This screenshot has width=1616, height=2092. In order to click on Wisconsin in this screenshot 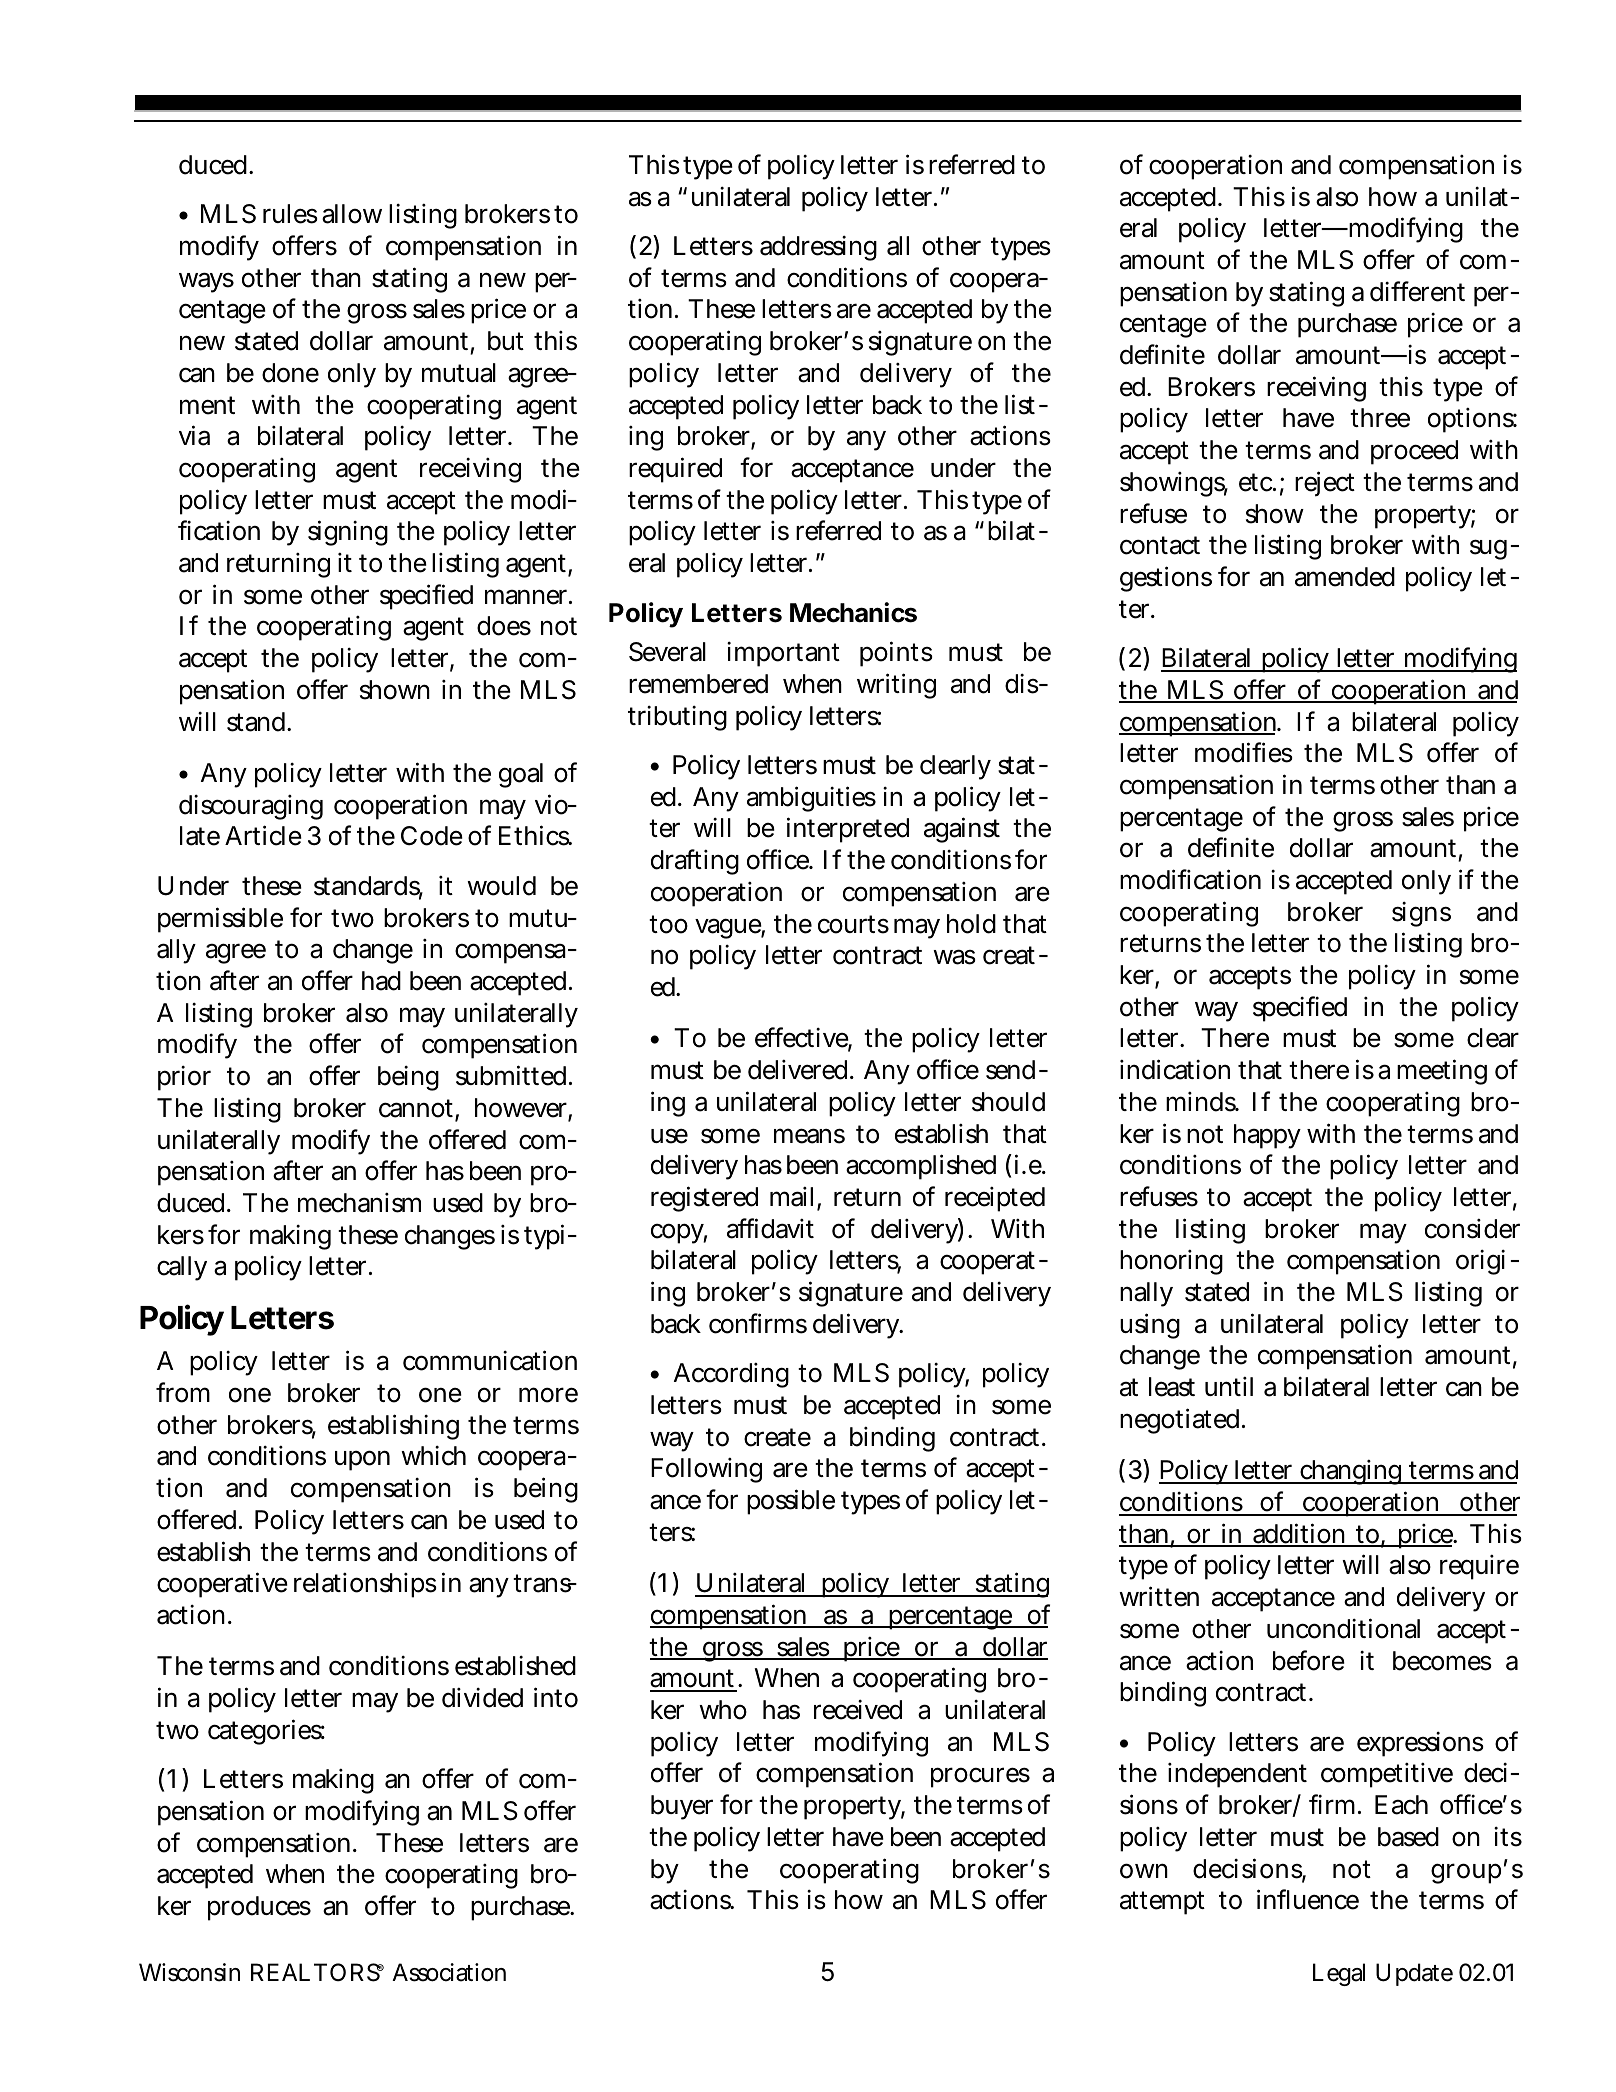, I will do `click(189, 1972)`.
